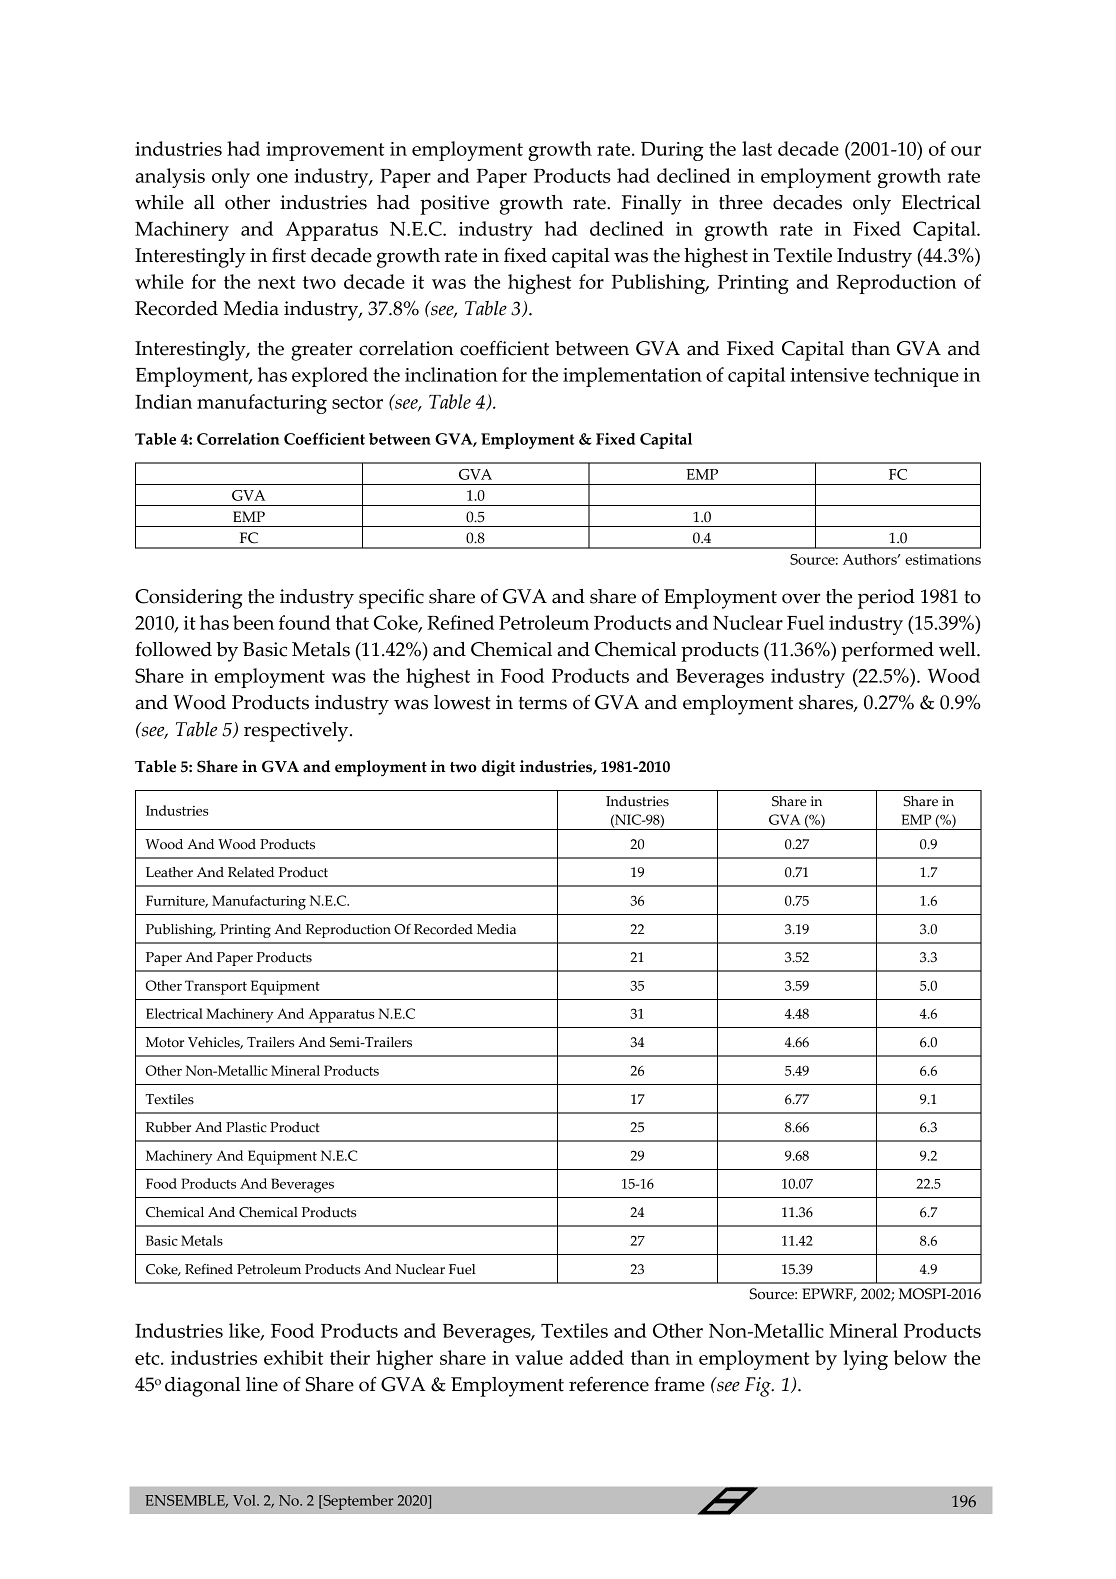 The height and width of the screenshot is (1579, 1116). Describe the element at coordinates (272, 178) in the screenshot. I see `one` at that location.
